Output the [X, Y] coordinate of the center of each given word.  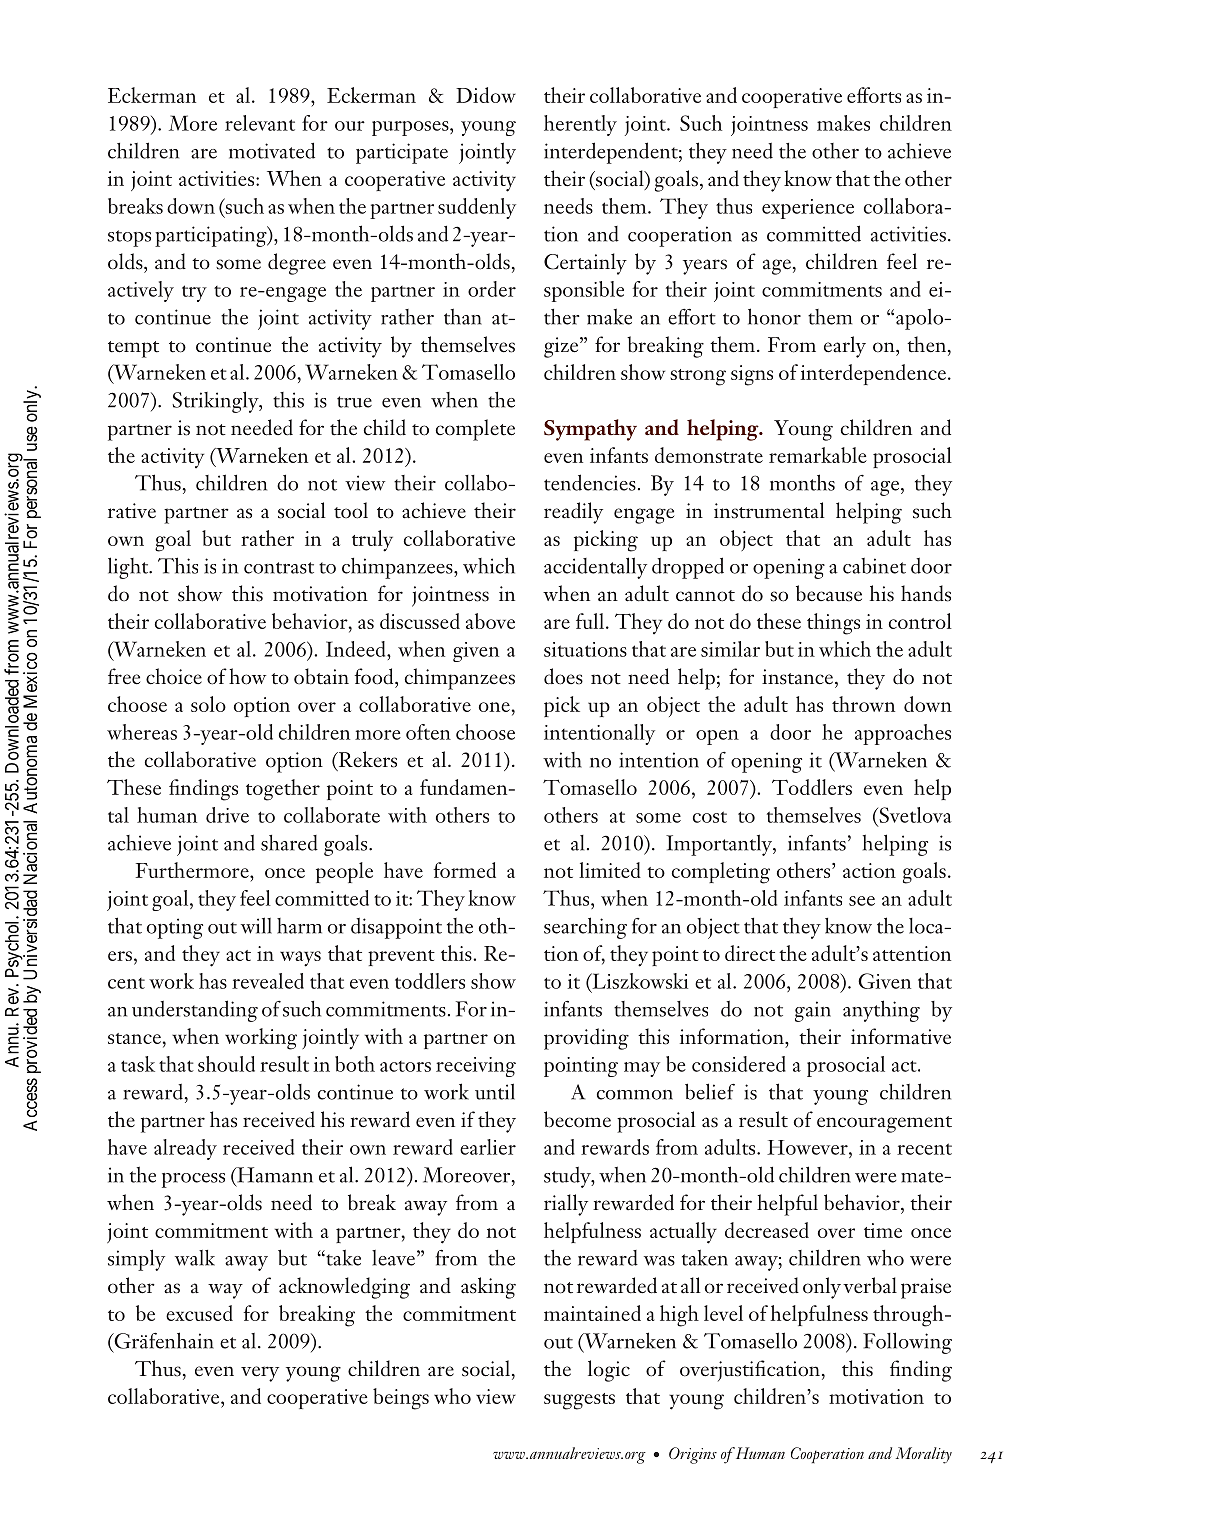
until [495, 1091]
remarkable [818, 455]
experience [808, 209]
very [260, 1374]
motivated [272, 150]
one [494, 707]
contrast [279, 568]
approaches [903, 734]
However [808, 1147]
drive [227, 815]
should [226, 1064]
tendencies [590, 482]
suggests [579, 1401]
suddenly [477, 208]
